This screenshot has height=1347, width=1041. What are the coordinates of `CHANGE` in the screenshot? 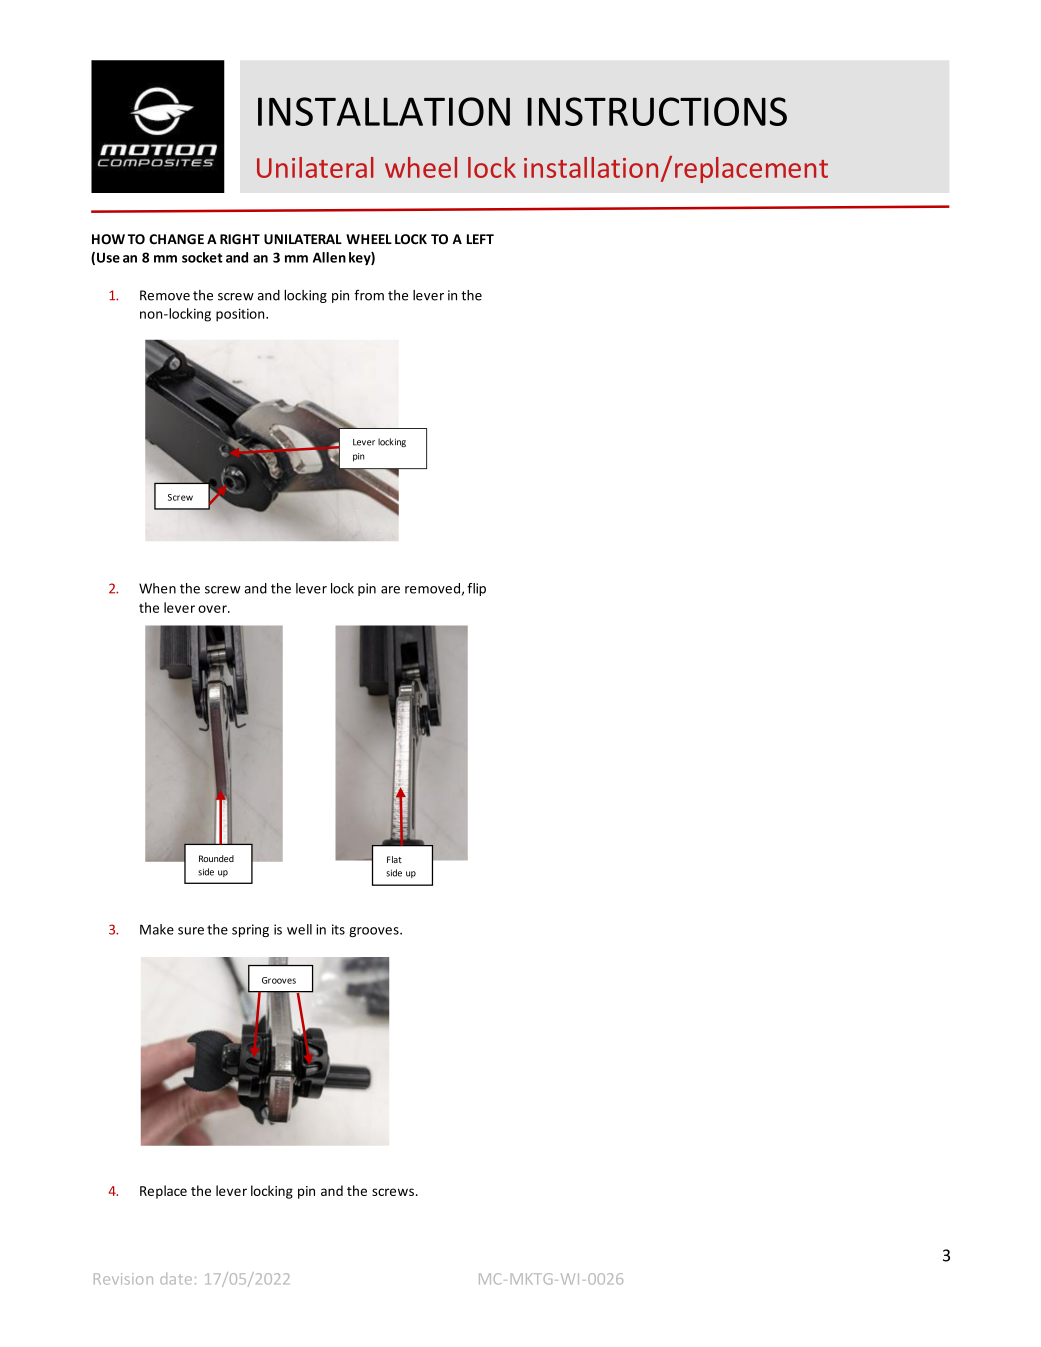 It's located at (176, 239).
